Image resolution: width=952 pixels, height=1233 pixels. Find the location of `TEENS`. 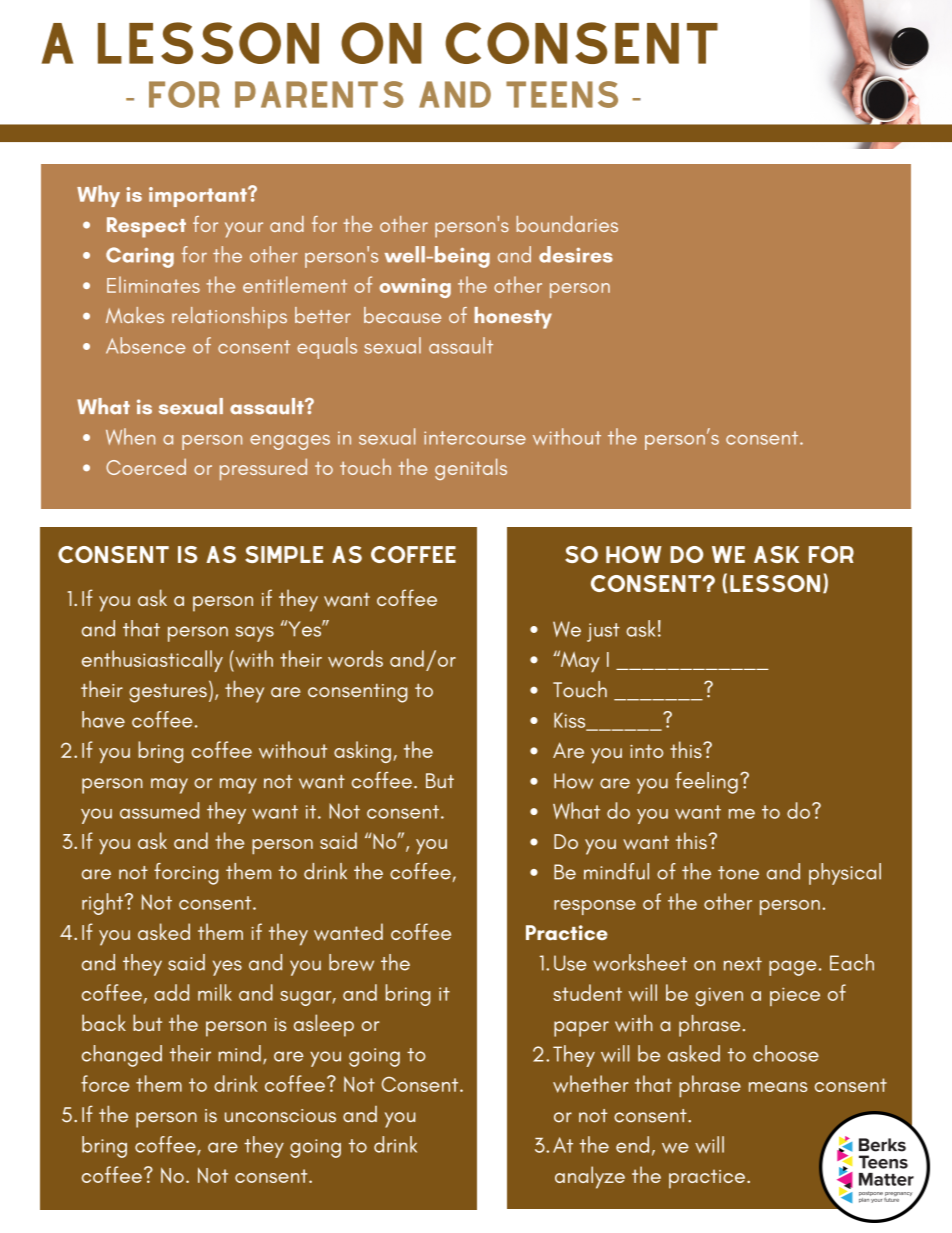

TEENS is located at coordinates (562, 94).
